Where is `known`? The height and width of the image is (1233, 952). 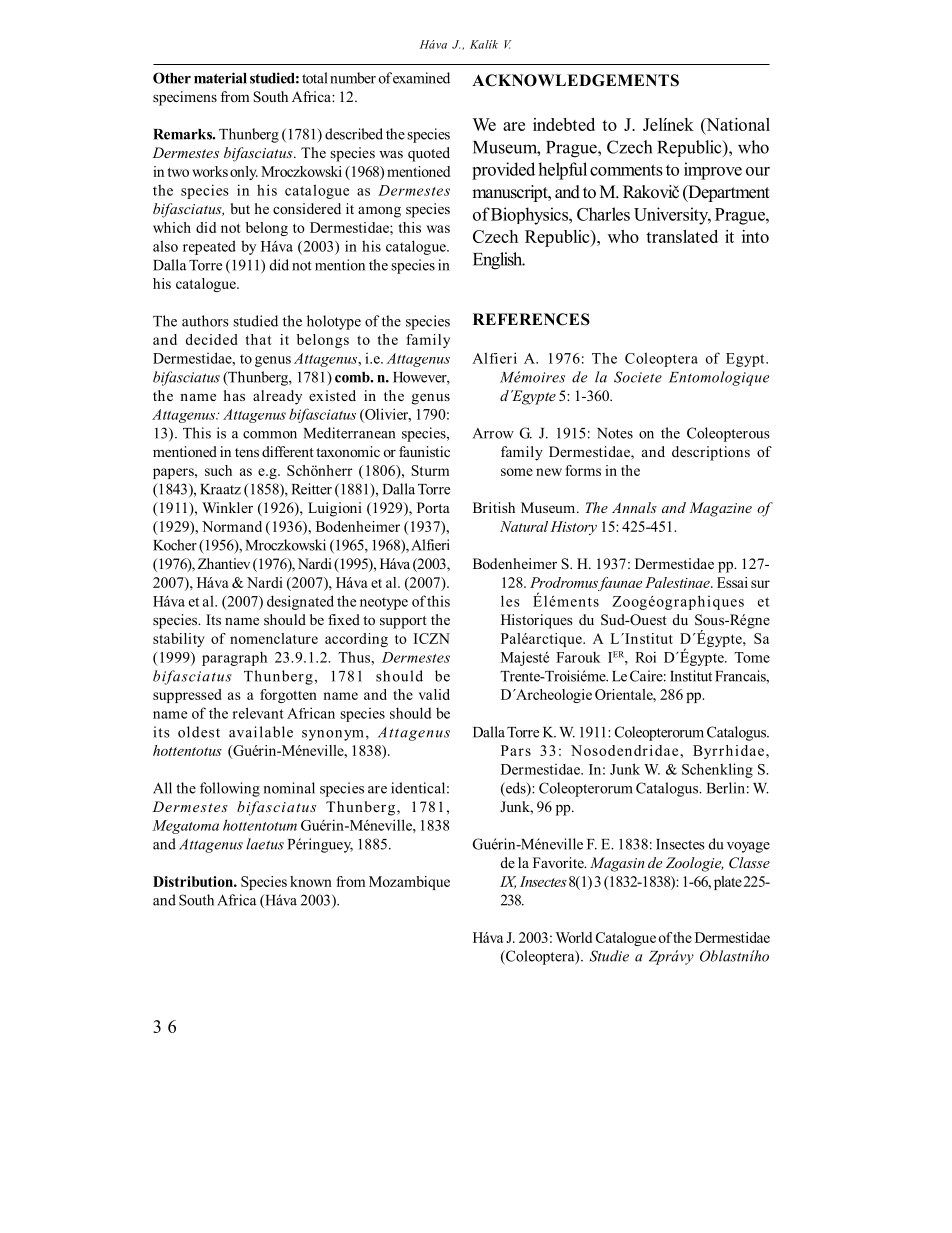 known is located at coordinates (311, 881).
